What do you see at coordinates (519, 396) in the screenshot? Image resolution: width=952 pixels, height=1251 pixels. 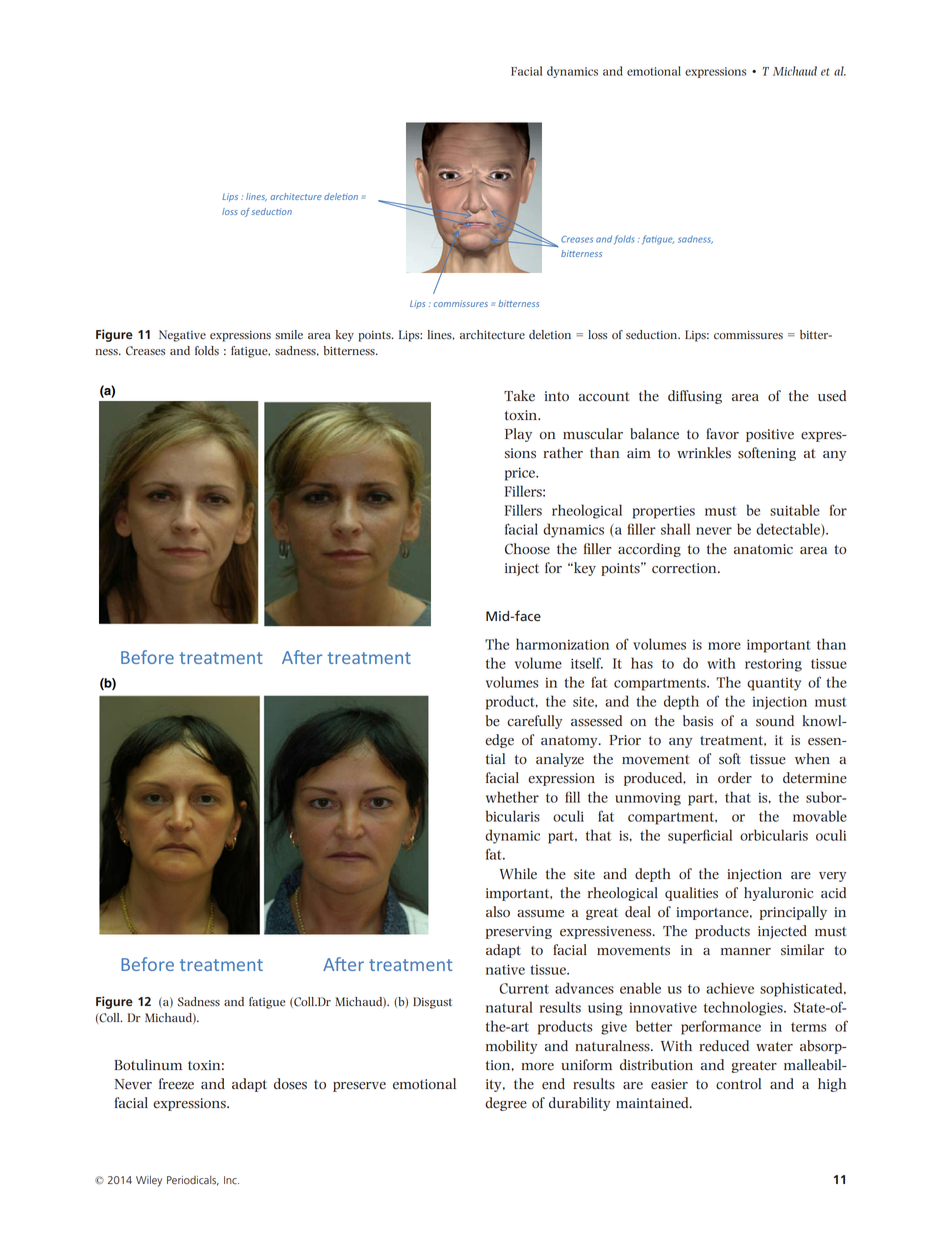 I see `Take` at bounding box center [519, 396].
